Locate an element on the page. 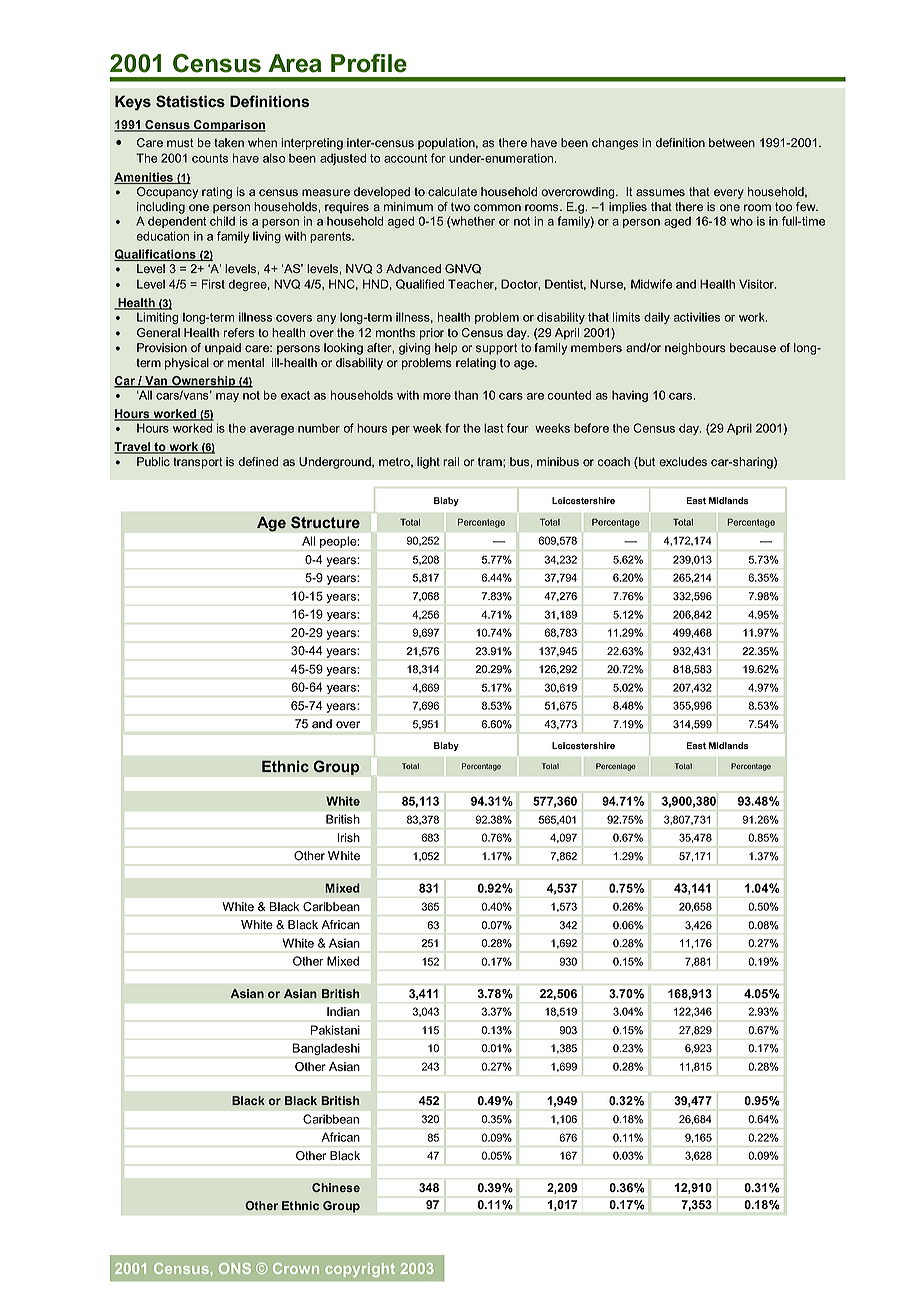 The height and width of the image is (1308, 924). Statistics is located at coordinates (190, 101).
